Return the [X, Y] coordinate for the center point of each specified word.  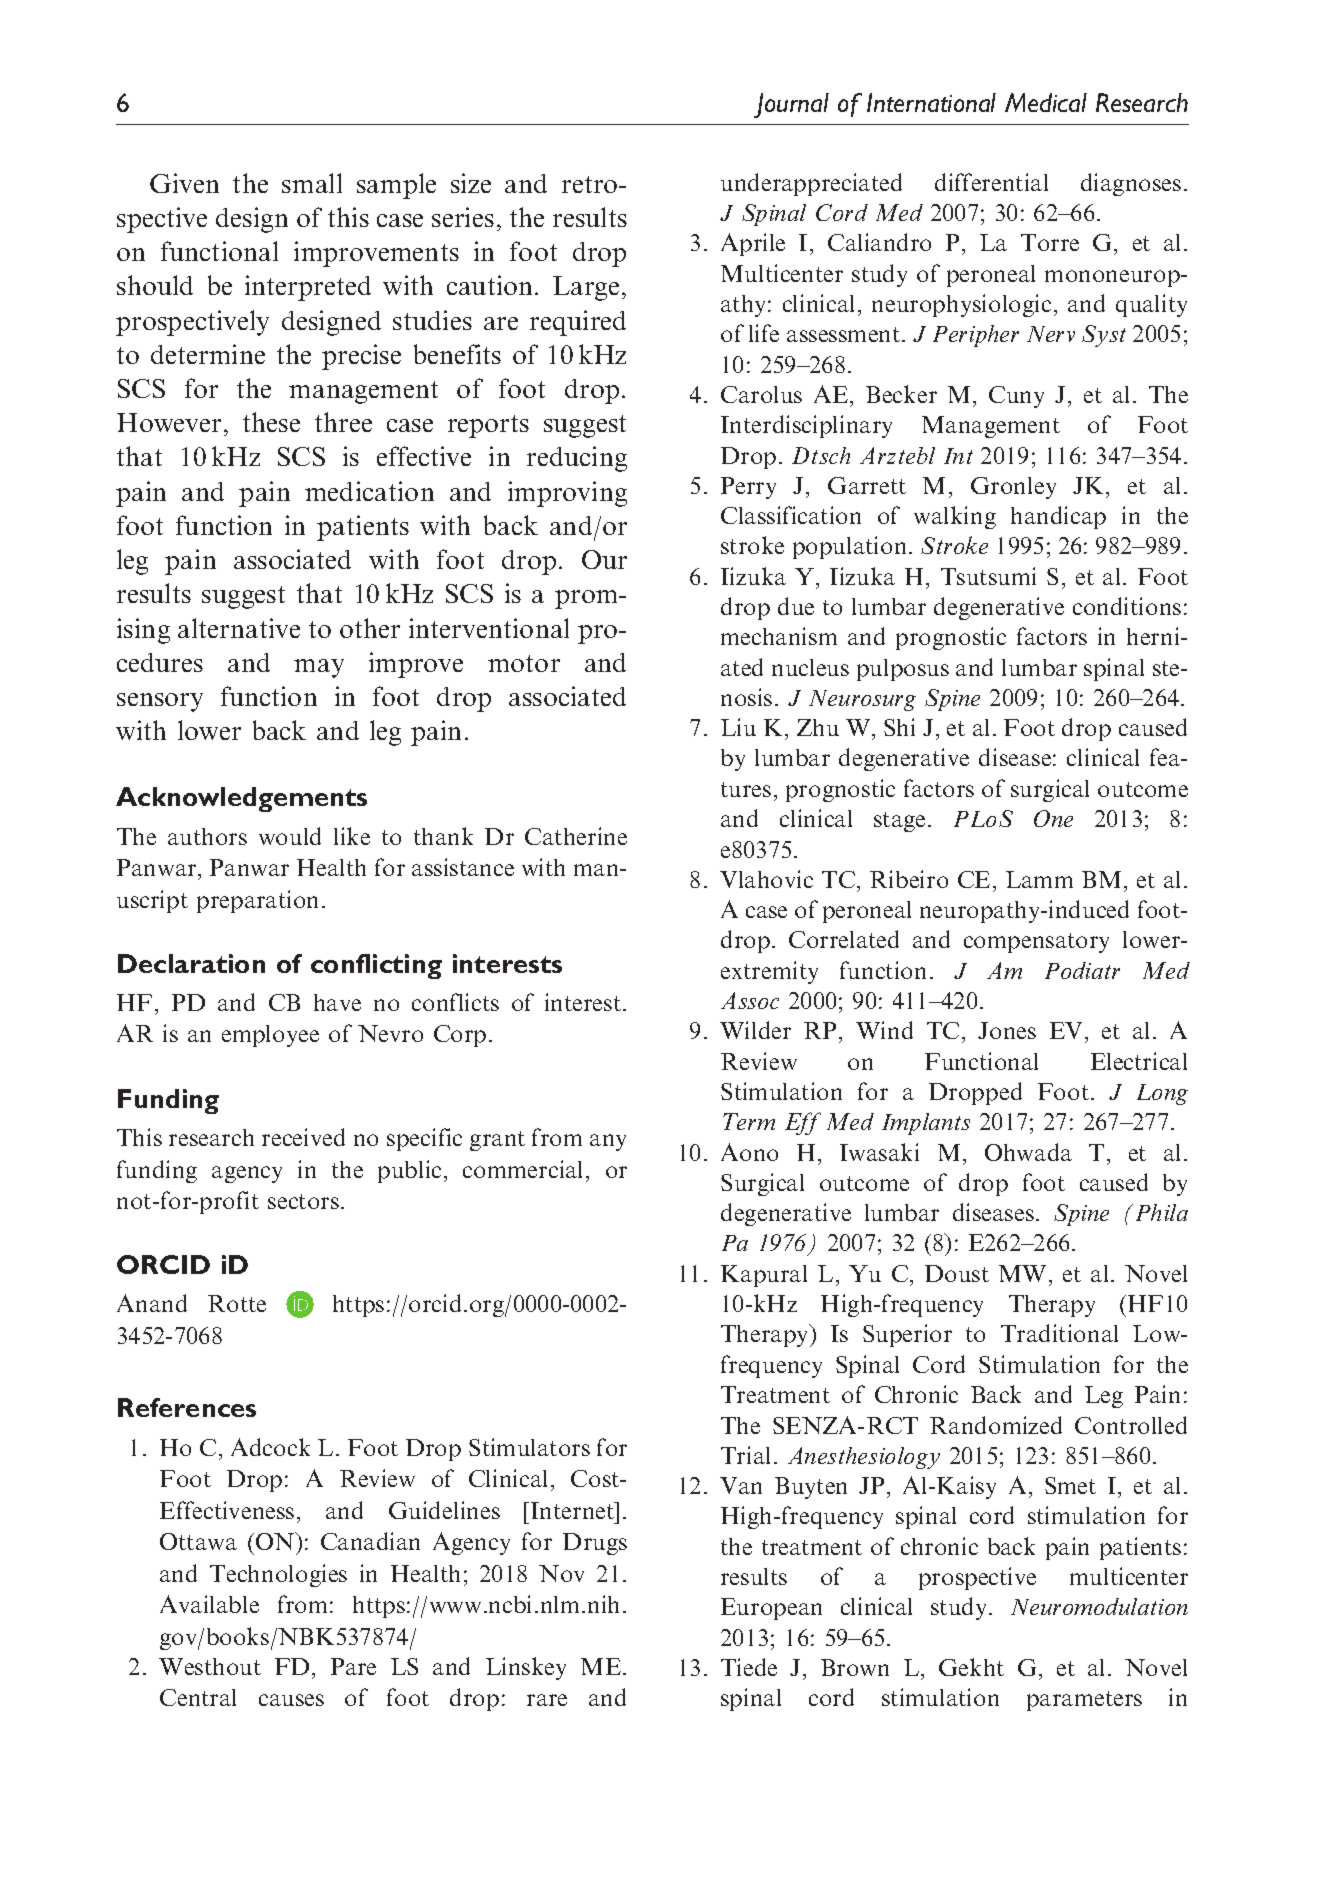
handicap [1058, 517]
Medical [1046, 102]
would [290, 836]
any [608, 1142]
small [312, 183]
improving [567, 494]
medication [369, 491]
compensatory [1036, 943]
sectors [303, 1201]
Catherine [576, 836]
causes [291, 1700]
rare [547, 1700]
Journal [791, 105]
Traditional [1059, 1333]
